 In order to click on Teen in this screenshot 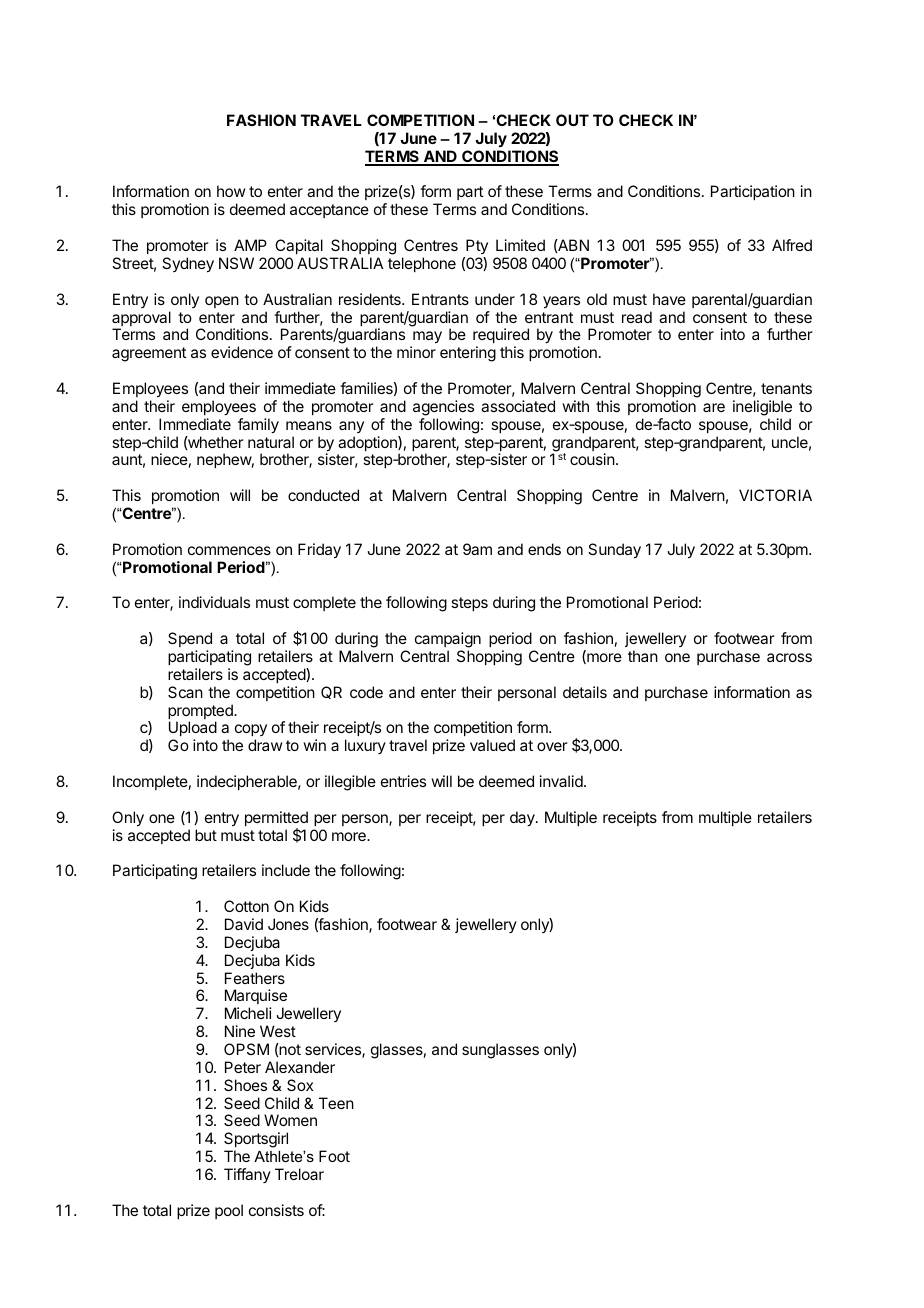, I will do `click(336, 1103)`.
